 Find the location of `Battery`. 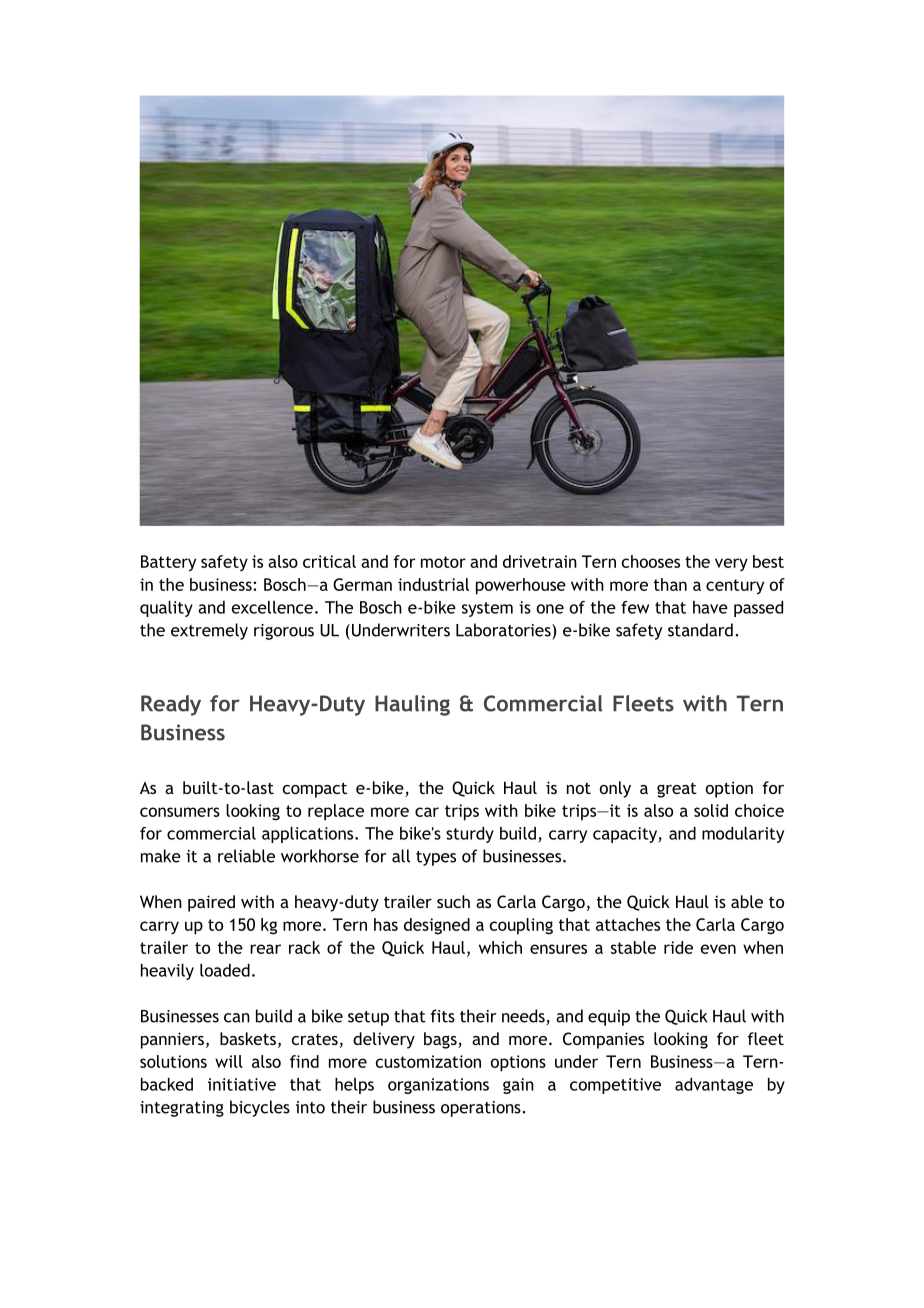

Battery is located at coordinates (168, 563).
